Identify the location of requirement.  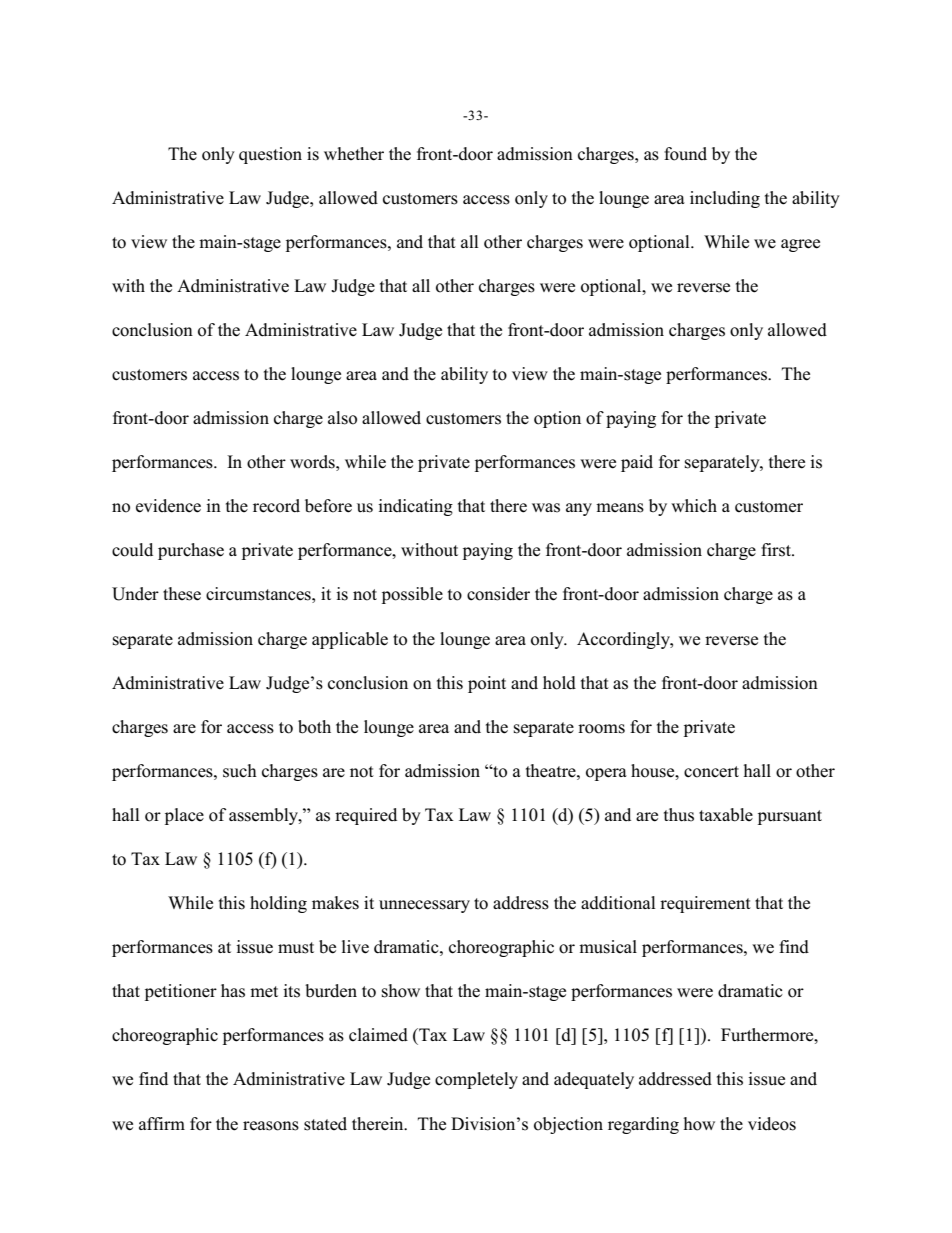
(705, 904).
